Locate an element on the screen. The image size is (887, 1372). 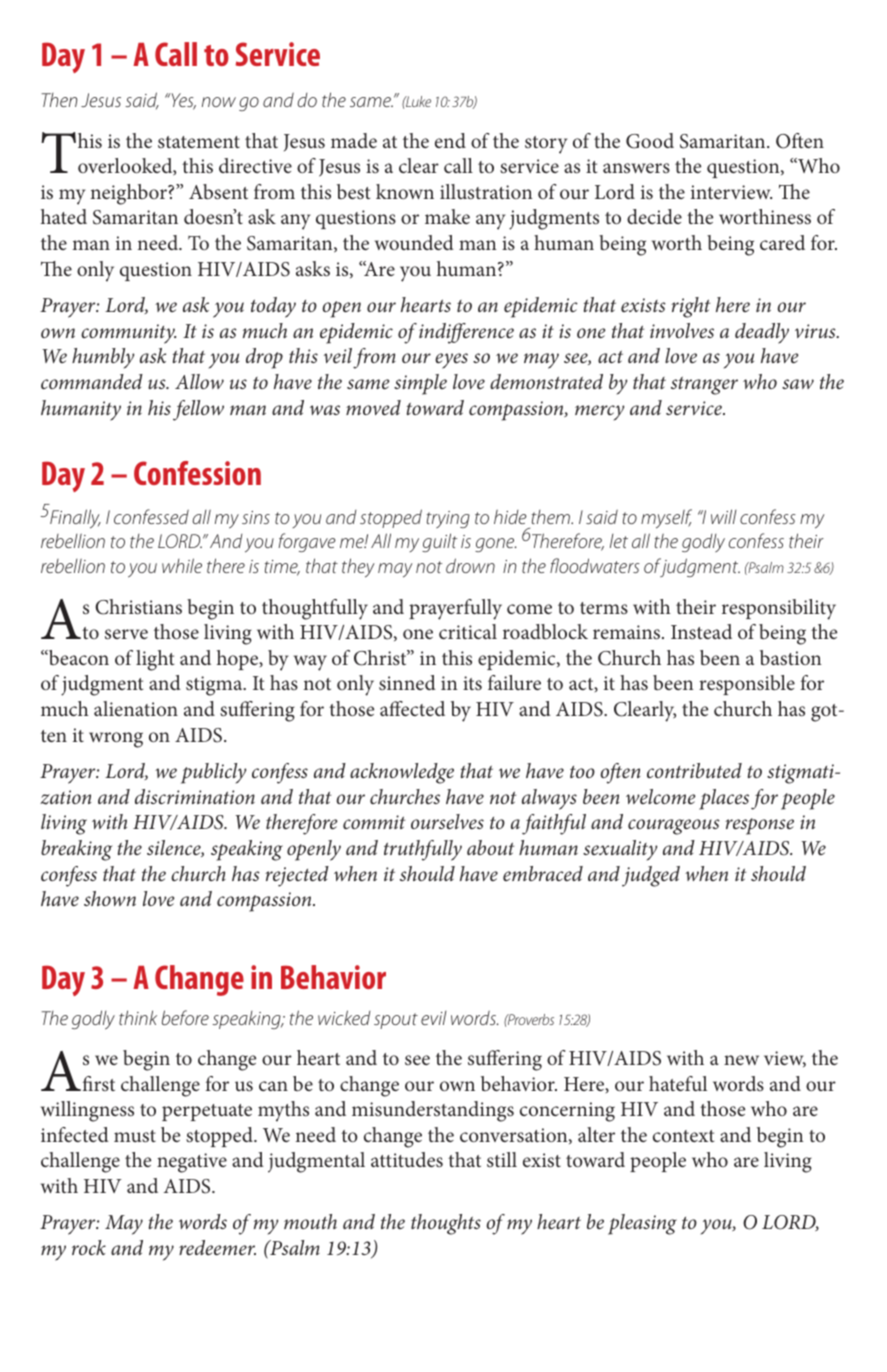
evil is located at coordinates (434, 1018).
